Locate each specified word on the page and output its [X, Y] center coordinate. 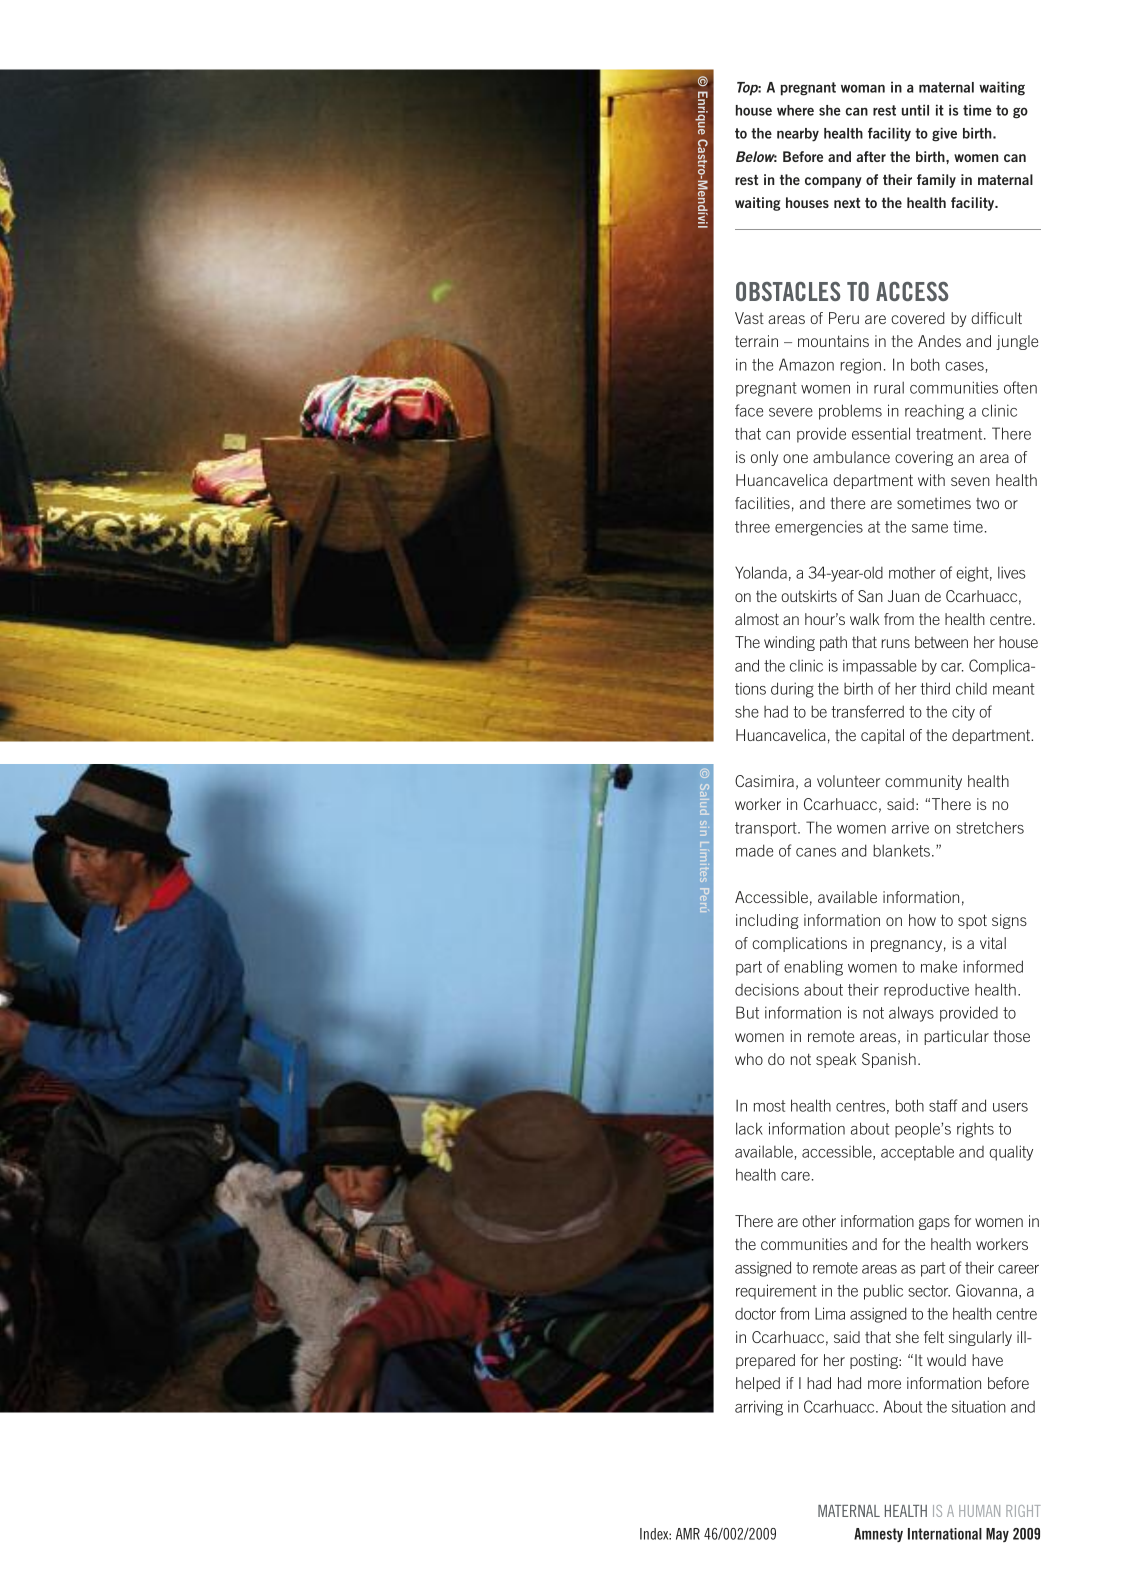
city [963, 713]
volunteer [848, 781]
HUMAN [979, 1511]
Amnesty [878, 1535]
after [871, 156]
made [754, 850]
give [944, 134]
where [795, 110]
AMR [688, 1534]
